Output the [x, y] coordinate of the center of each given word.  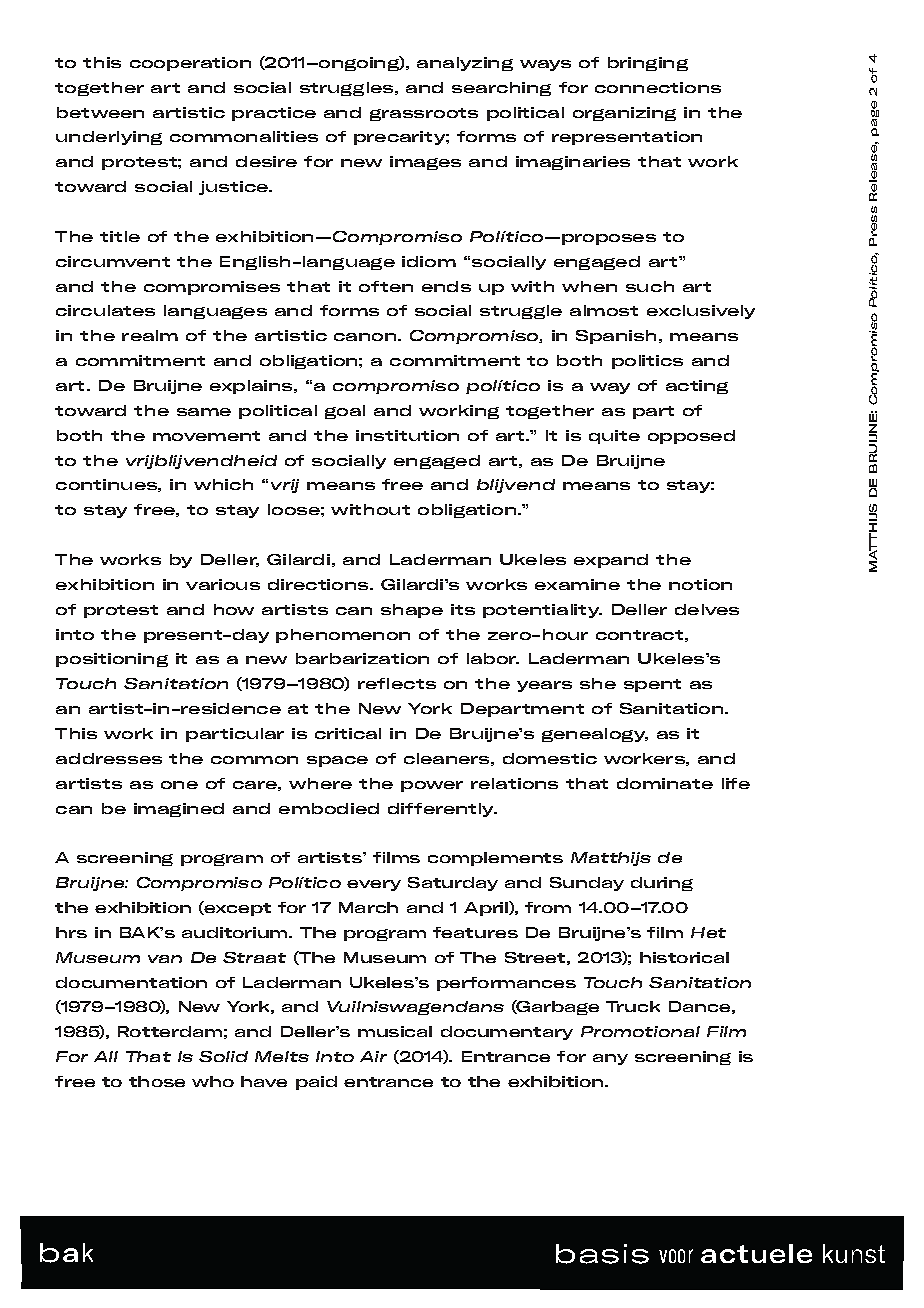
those [157, 1081]
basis [602, 1254]
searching [501, 89]
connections [658, 87]
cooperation [190, 64]
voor [676, 1256]
